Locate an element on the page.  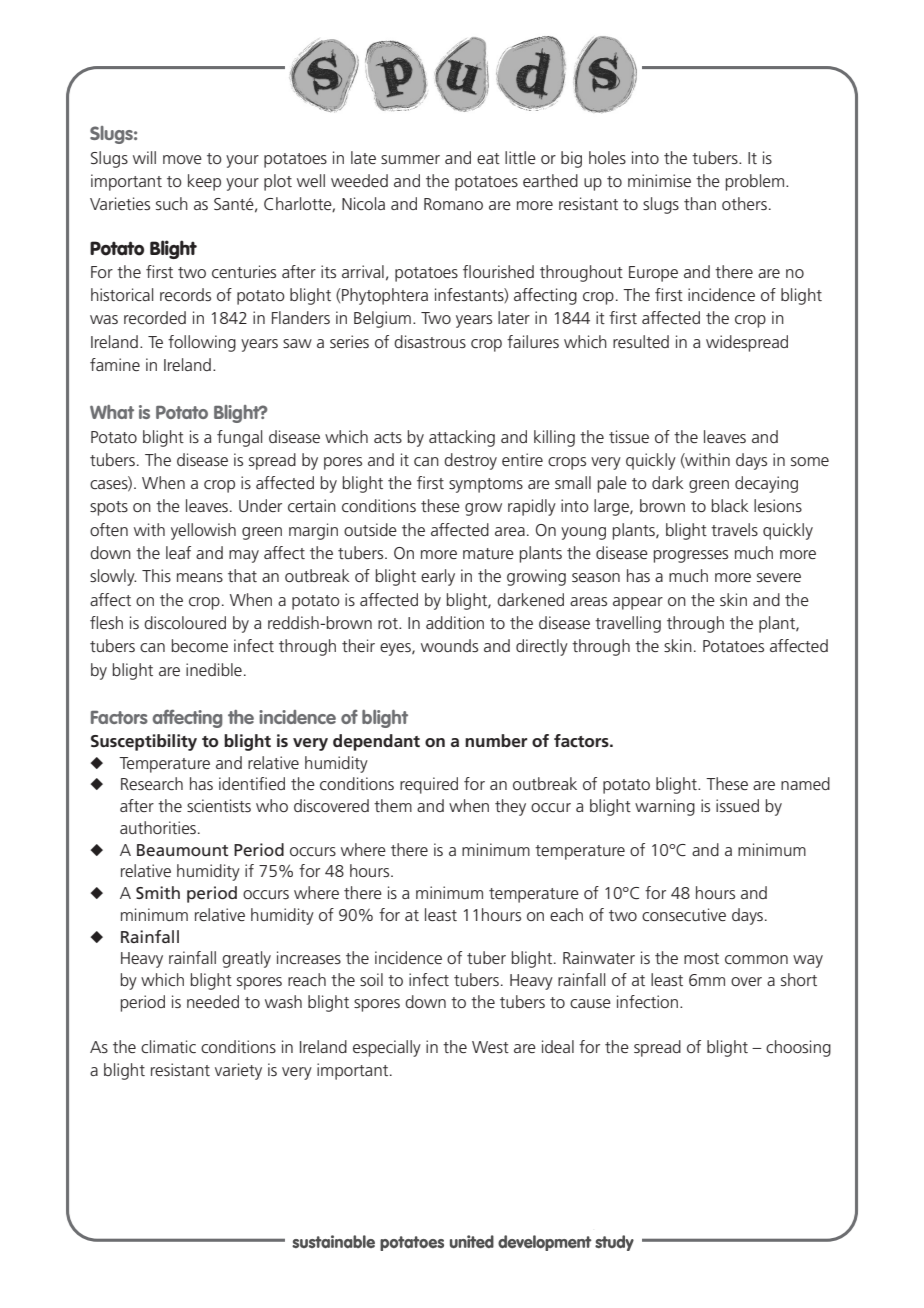
Romano is located at coordinates (453, 204).
